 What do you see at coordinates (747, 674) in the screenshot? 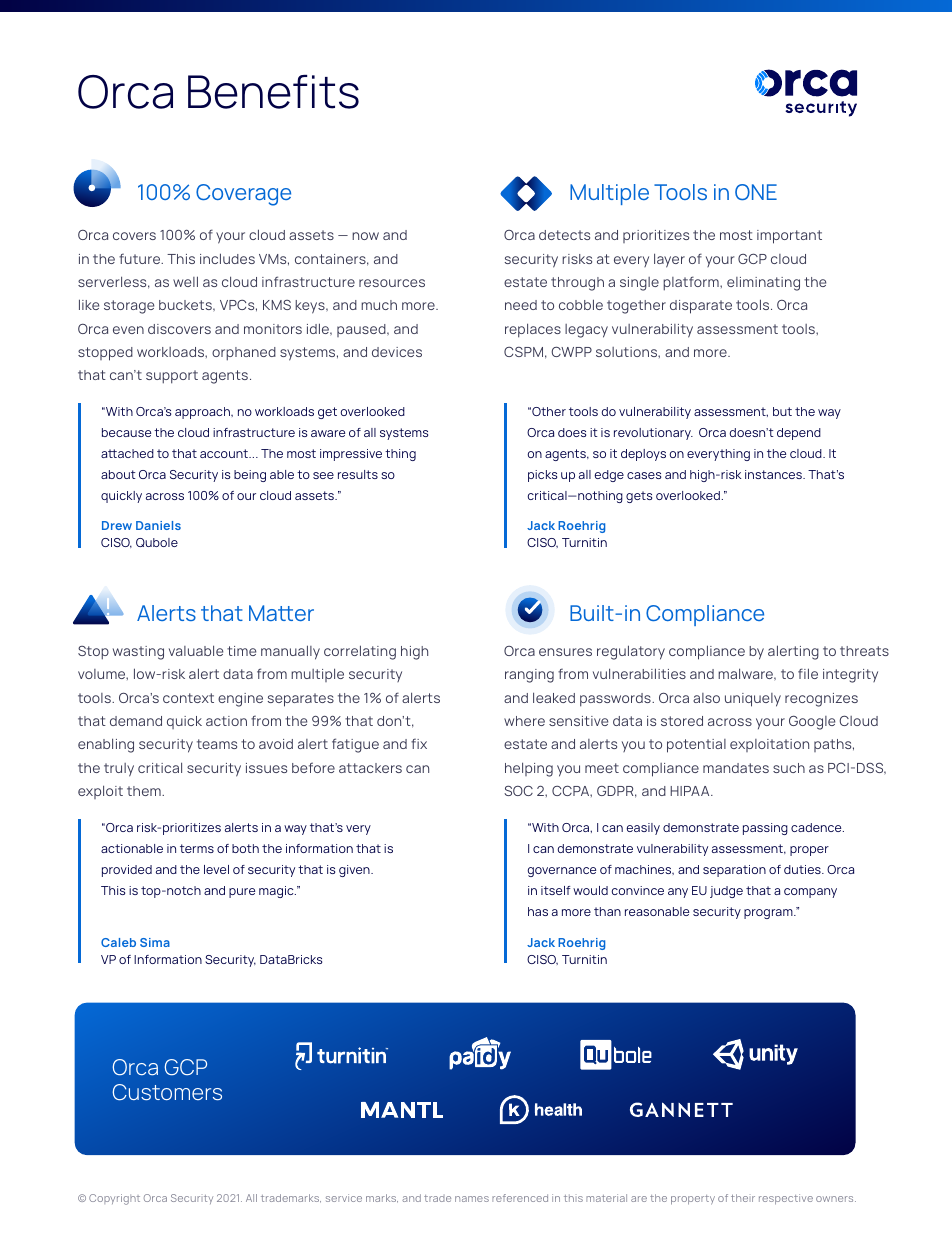
I see `malware` at bounding box center [747, 674].
